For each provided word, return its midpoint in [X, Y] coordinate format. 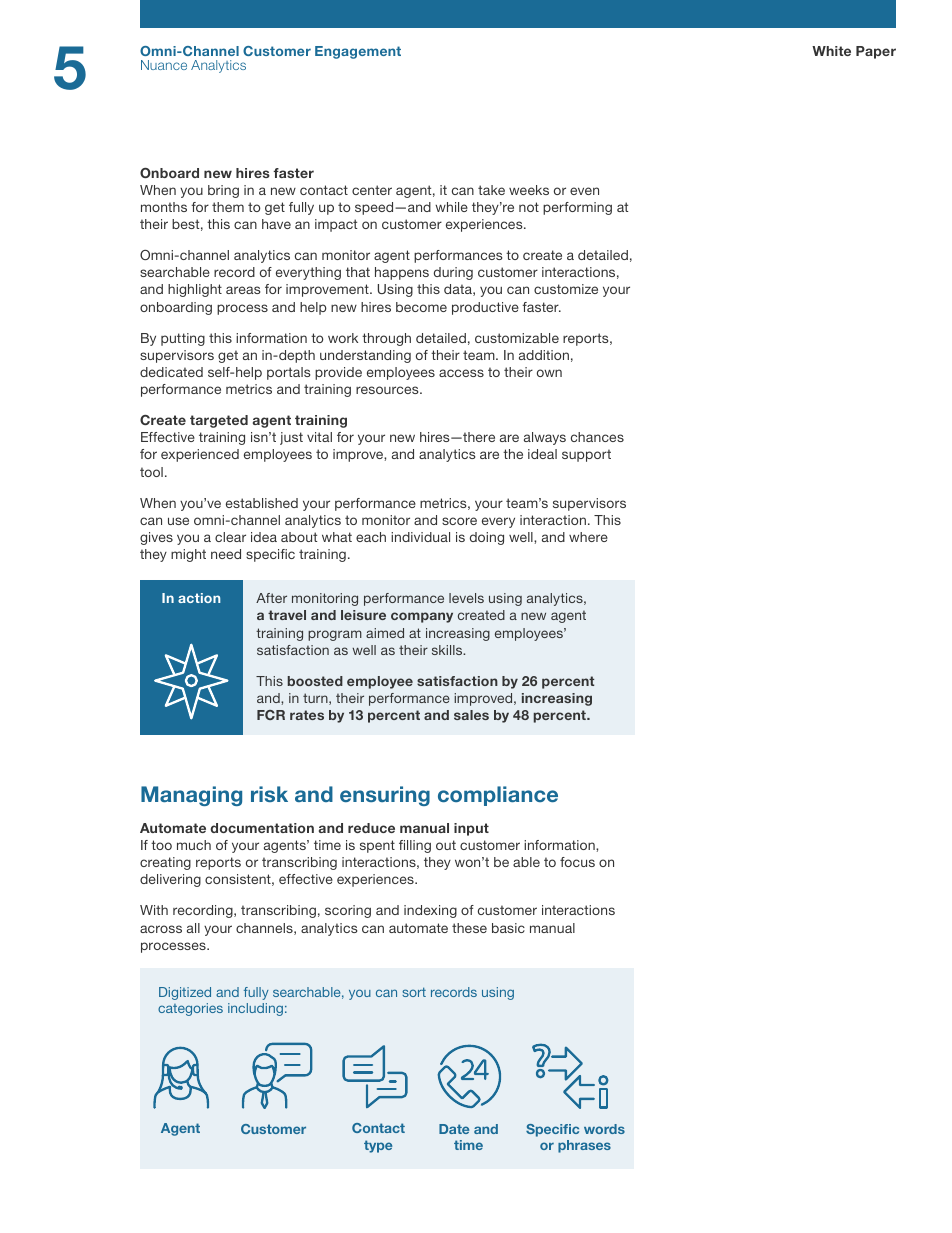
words [604, 1129]
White [831, 51]
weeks [529, 190]
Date [454, 1129]
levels [466, 598]
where [588, 537]
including [255, 1009]
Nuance [164, 65]
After [271, 598]
